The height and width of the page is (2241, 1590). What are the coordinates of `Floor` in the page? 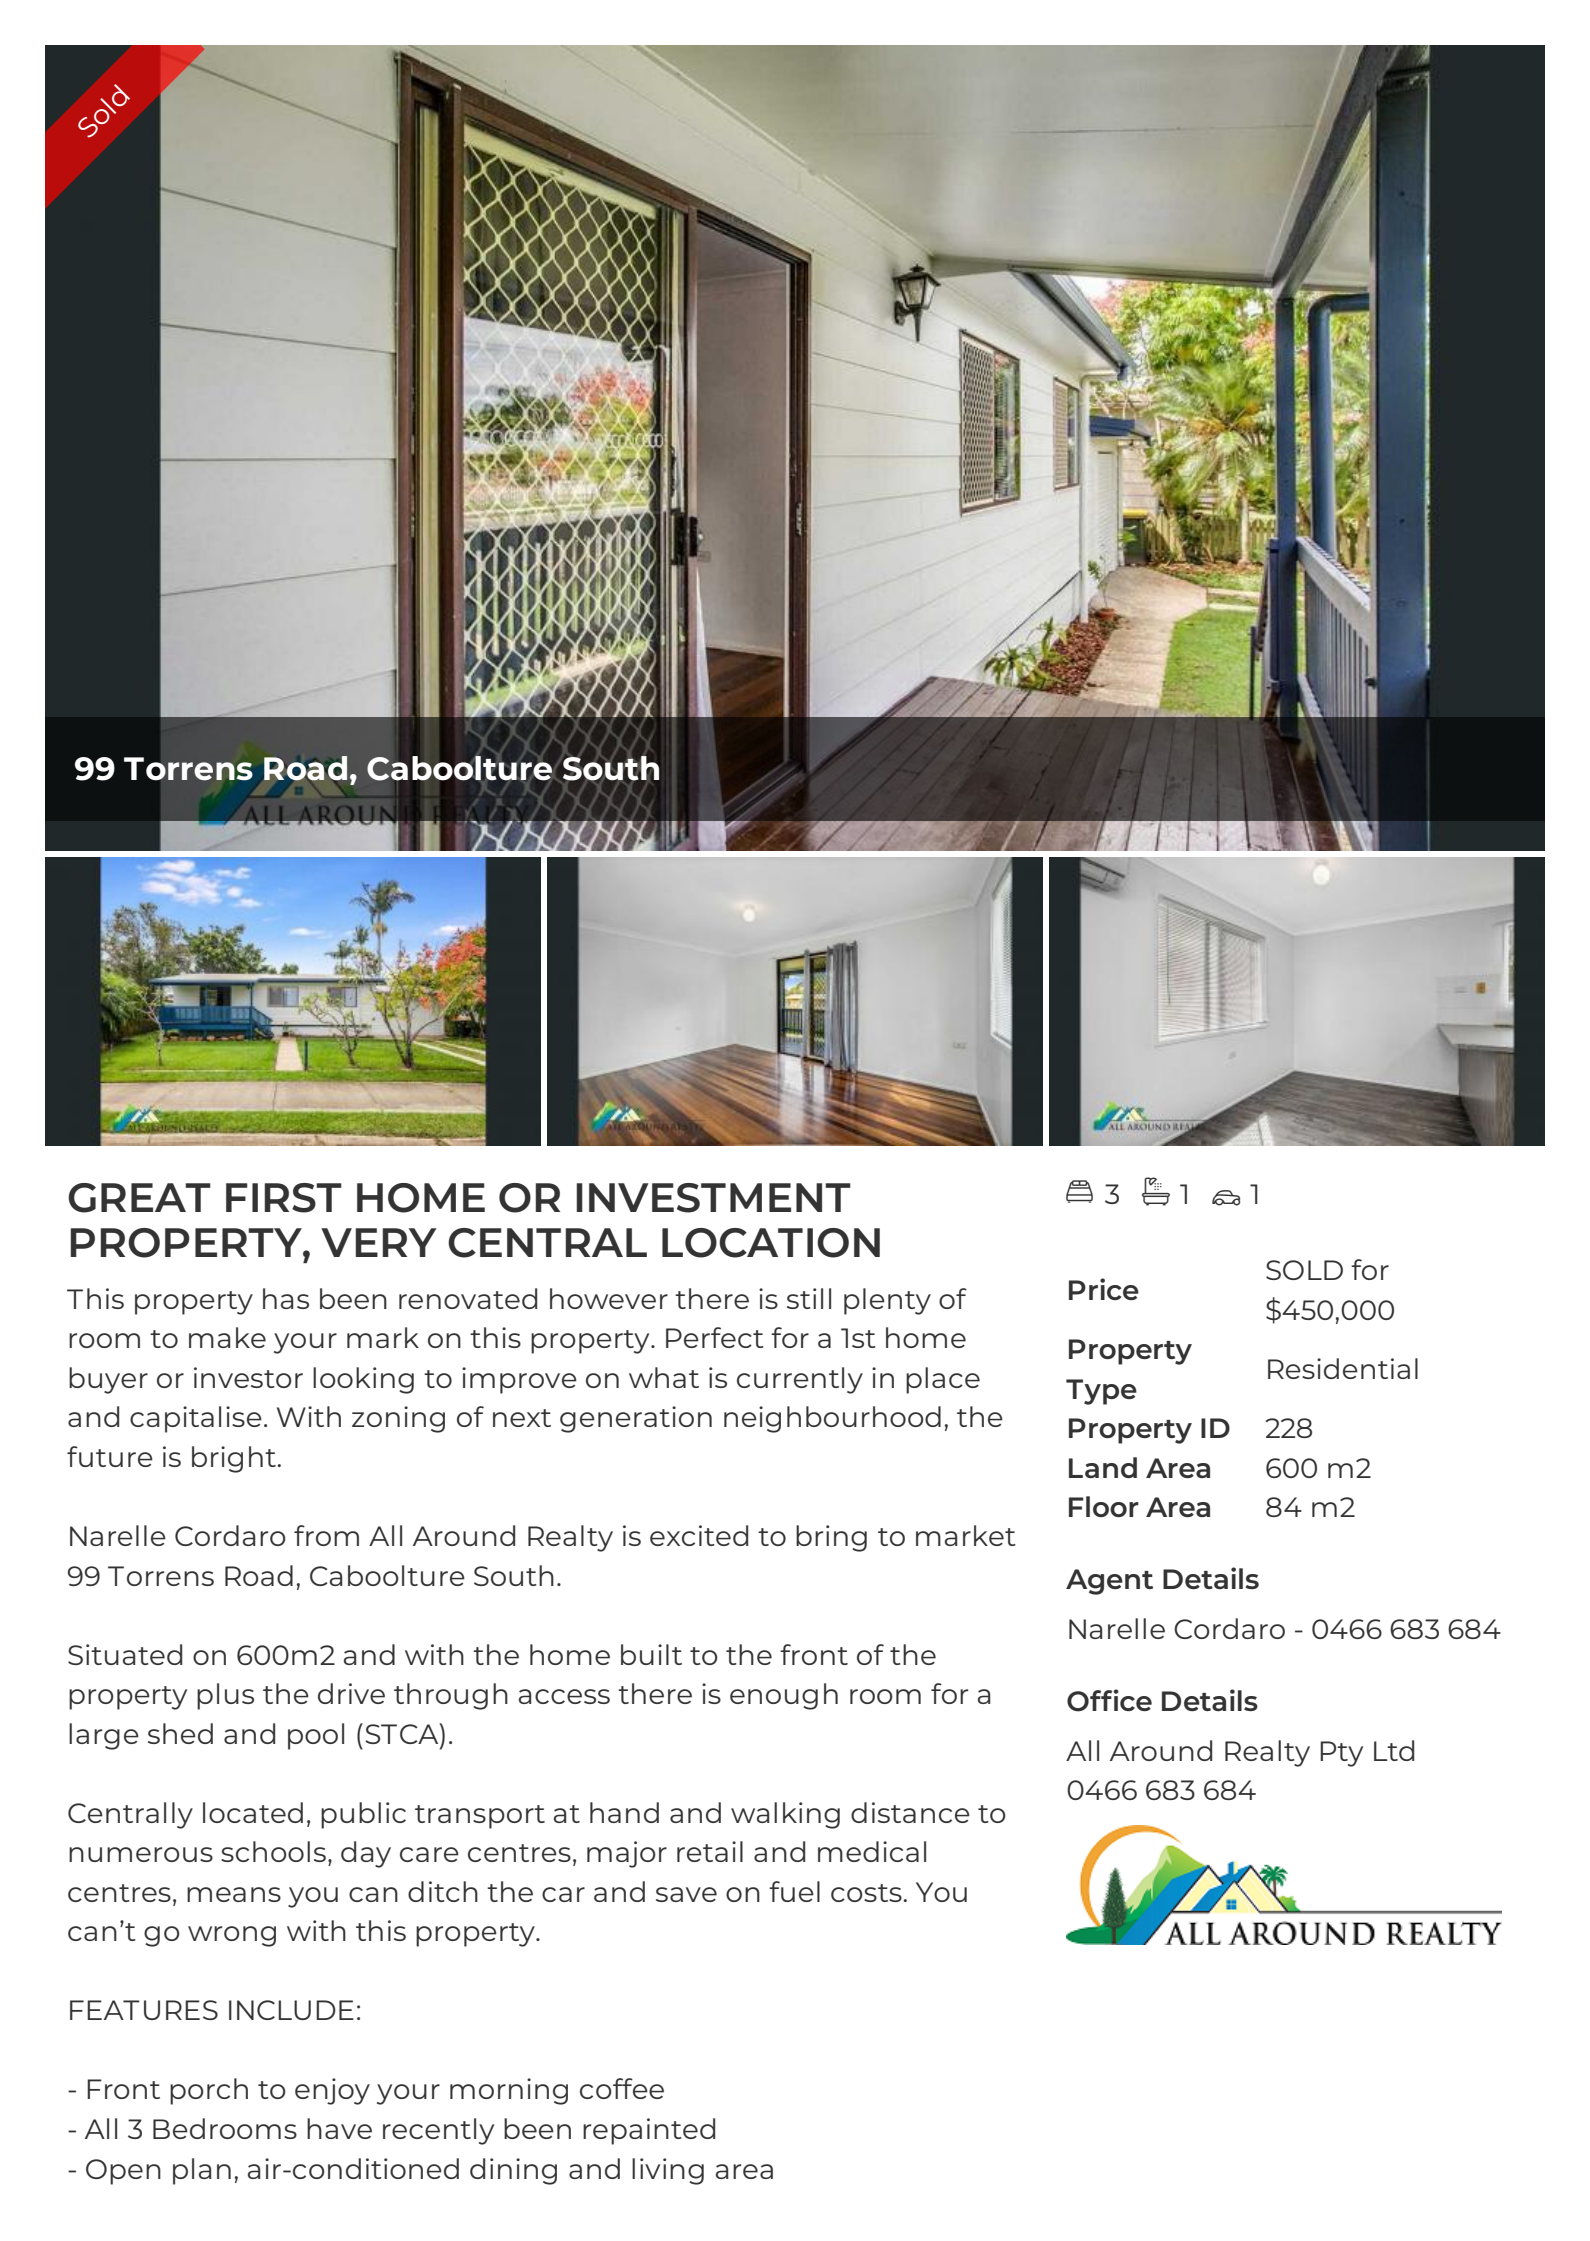 It's located at (1104, 1506).
